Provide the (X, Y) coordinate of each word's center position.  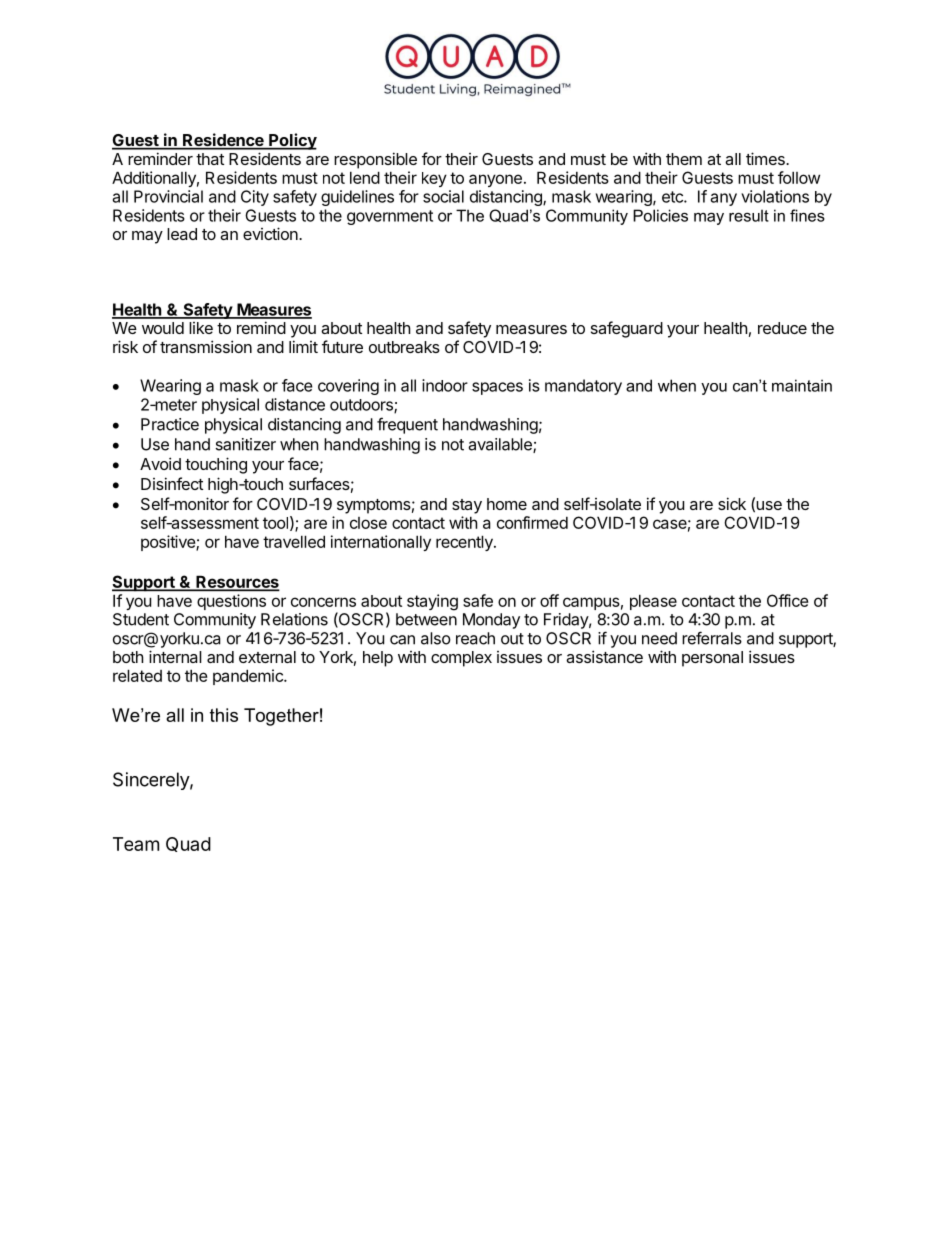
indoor (445, 385)
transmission (206, 346)
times (766, 158)
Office (788, 600)
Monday (491, 621)
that (210, 159)
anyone (495, 180)
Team (136, 844)
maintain (802, 385)
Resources (236, 582)
